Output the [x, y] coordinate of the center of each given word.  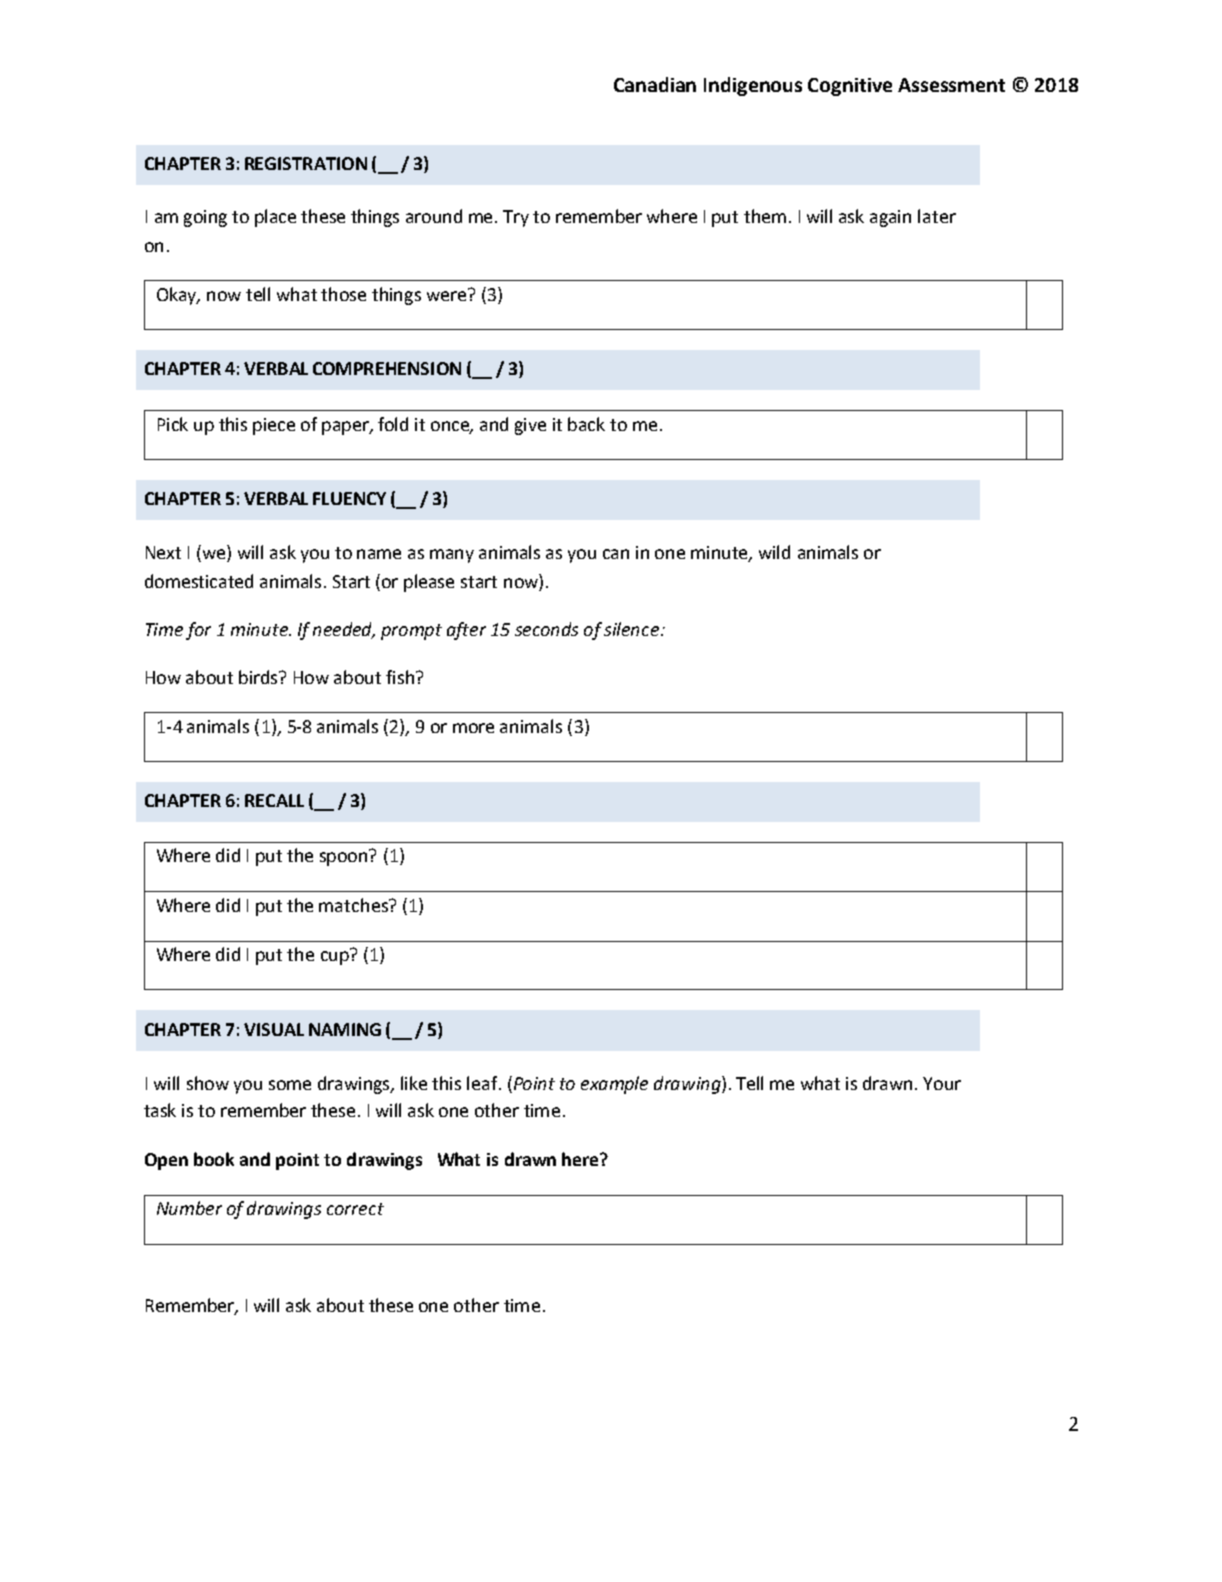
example [614, 1085]
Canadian [655, 84]
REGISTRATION [306, 163]
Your [942, 1083]
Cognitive [850, 87]
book [214, 1159]
